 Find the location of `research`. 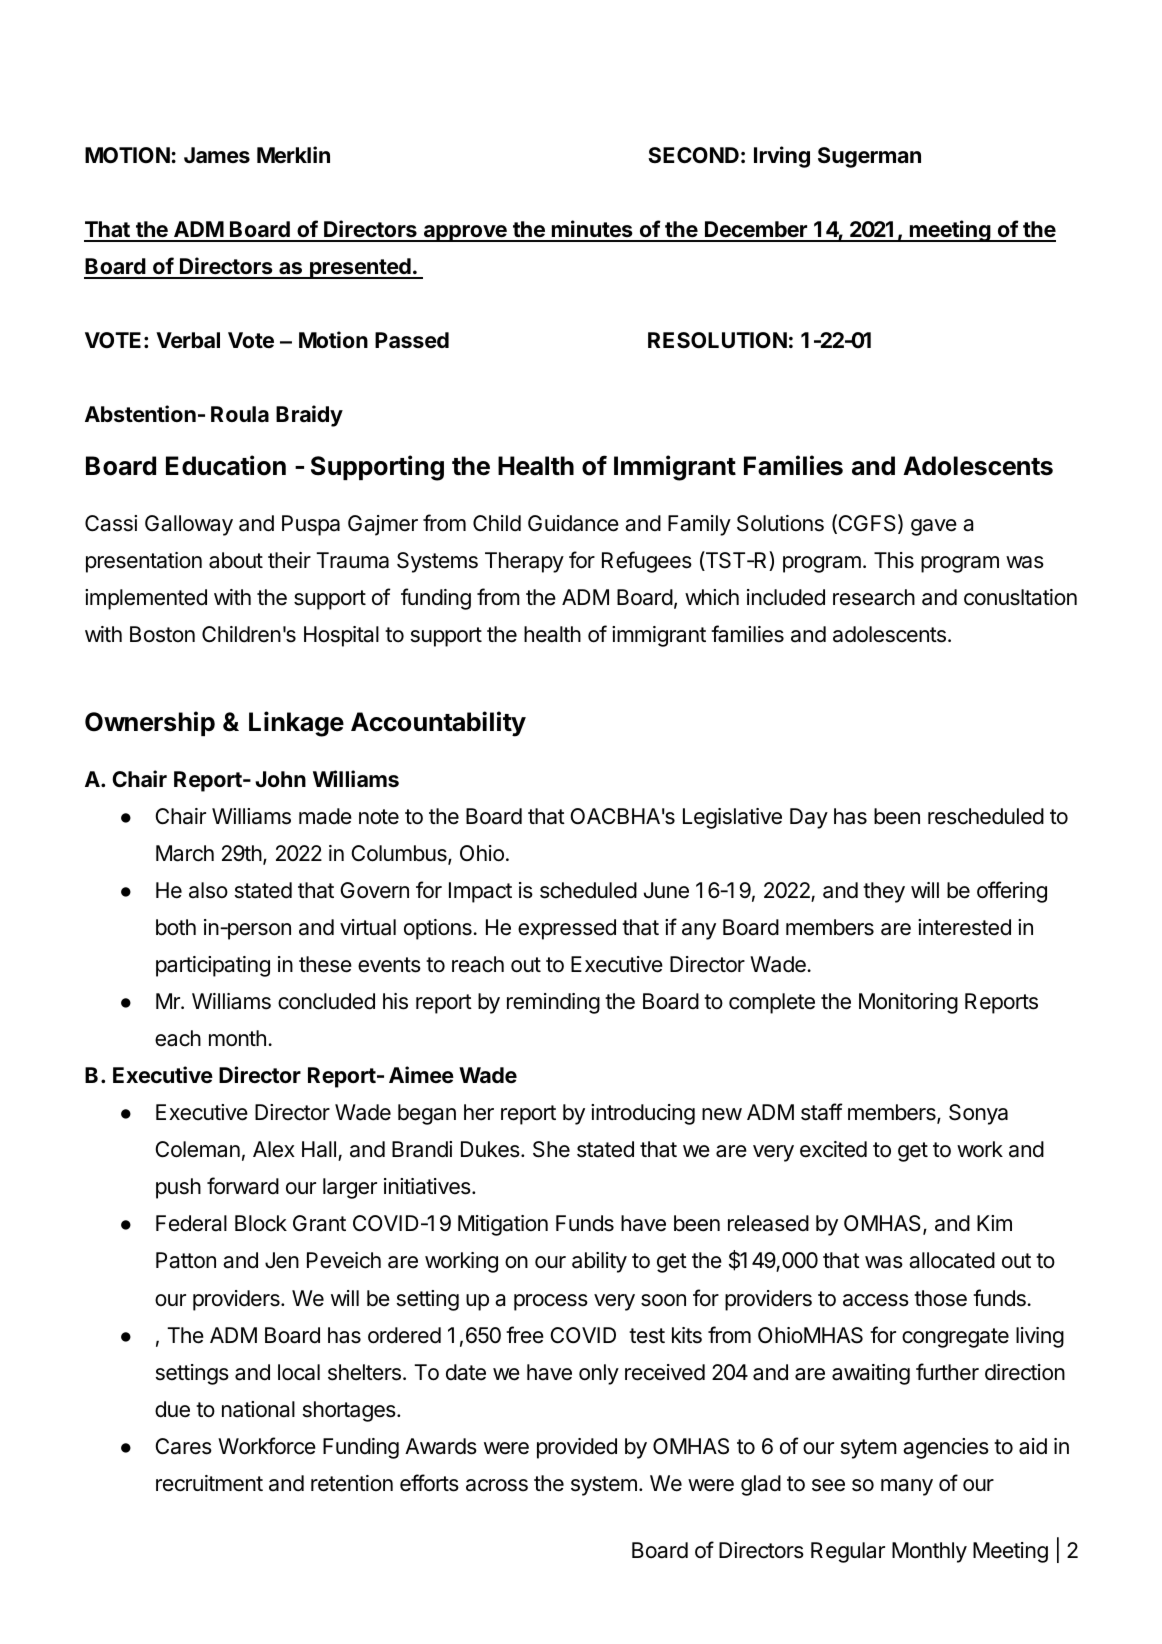

research is located at coordinates (874, 597).
